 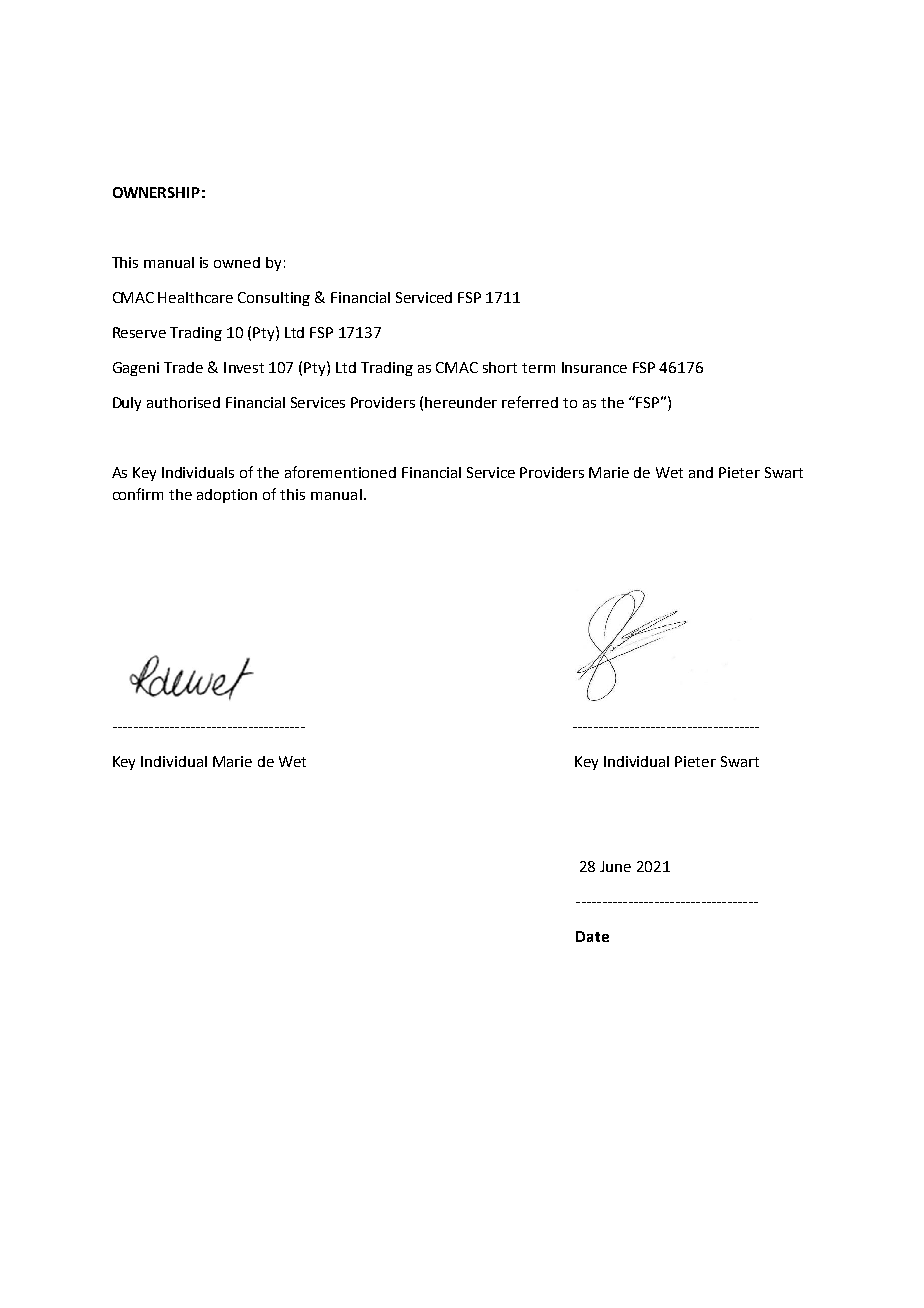 What do you see at coordinates (227, 496) in the image?
I see `adoption` at bounding box center [227, 496].
